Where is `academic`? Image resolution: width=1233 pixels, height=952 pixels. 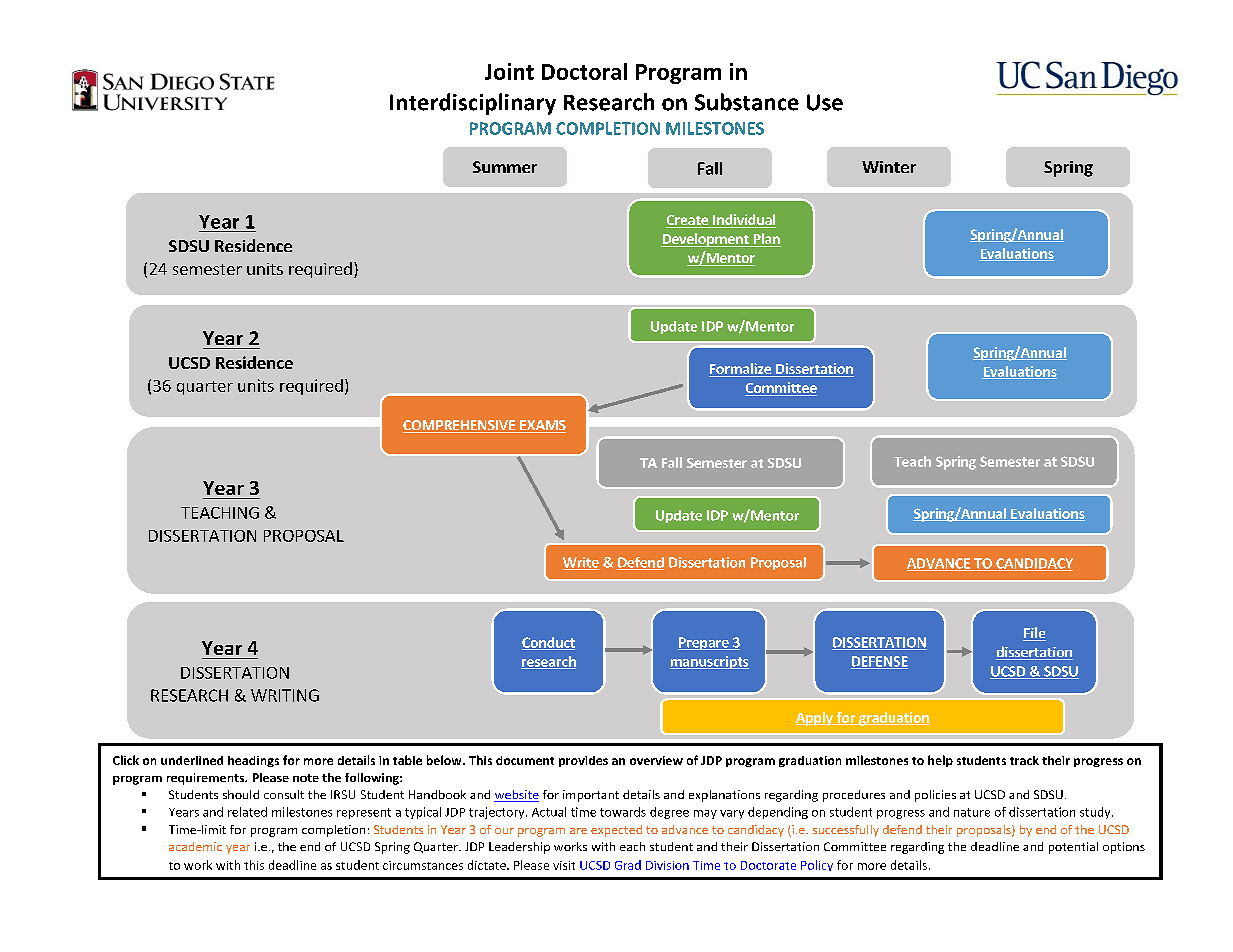
academic is located at coordinates (195, 846).
